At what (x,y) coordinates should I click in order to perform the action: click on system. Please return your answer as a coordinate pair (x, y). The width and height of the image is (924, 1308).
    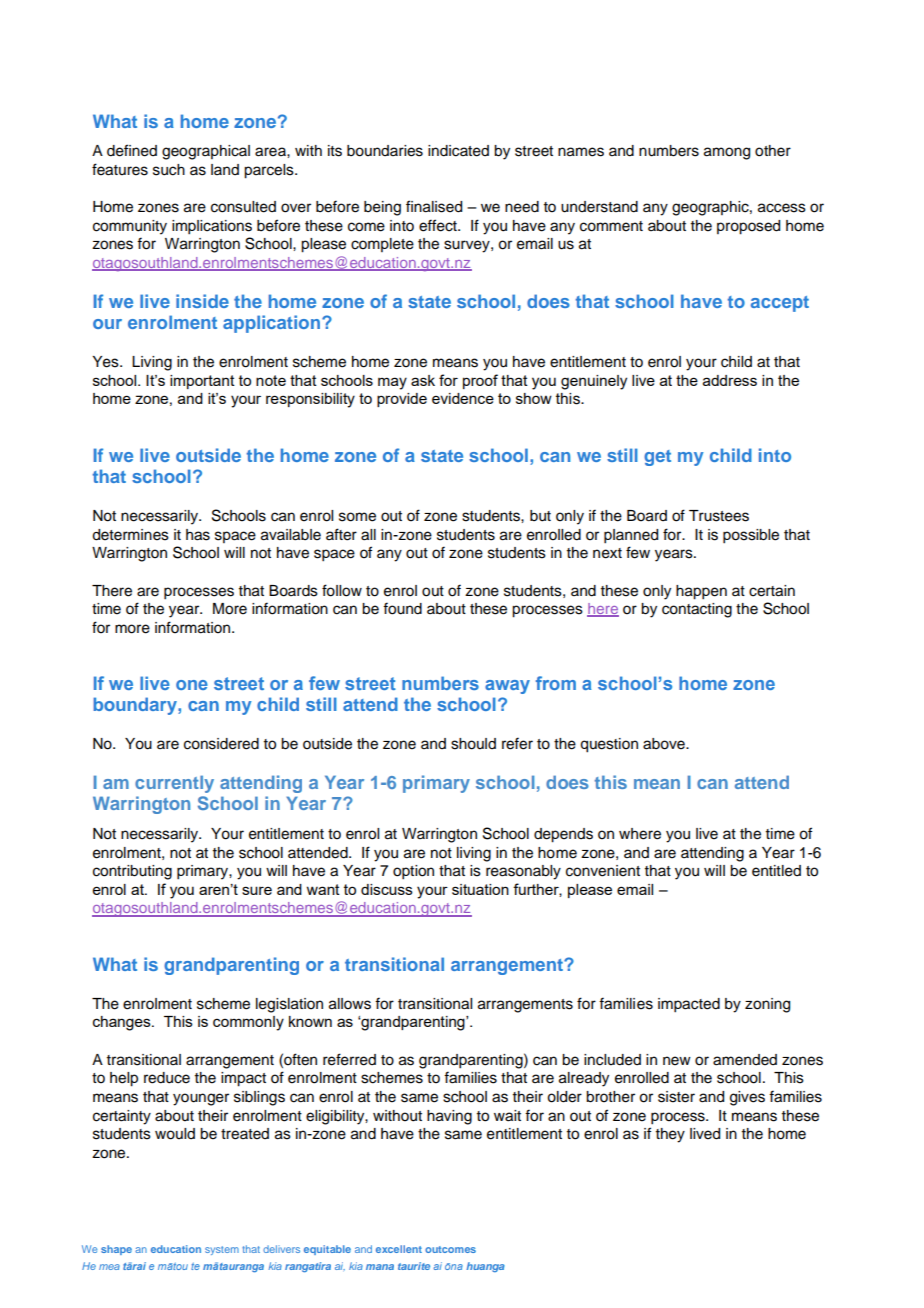
    Looking at the image, I should click on (222, 1250).
